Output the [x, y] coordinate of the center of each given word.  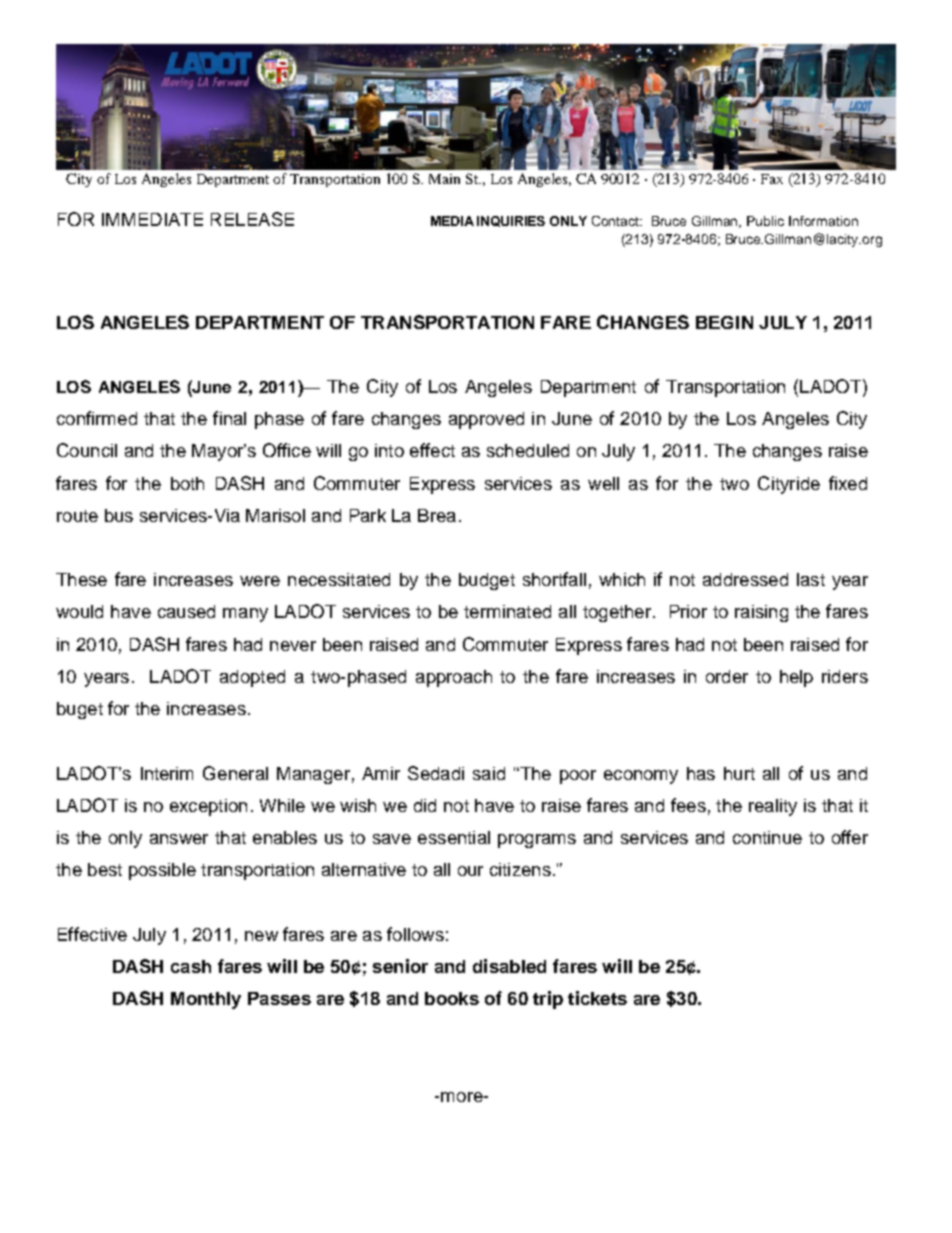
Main [444, 179]
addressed [745, 579]
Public [765, 221]
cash [191, 966]
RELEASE [252, 219]
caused [186, 611]
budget [487, 581]
